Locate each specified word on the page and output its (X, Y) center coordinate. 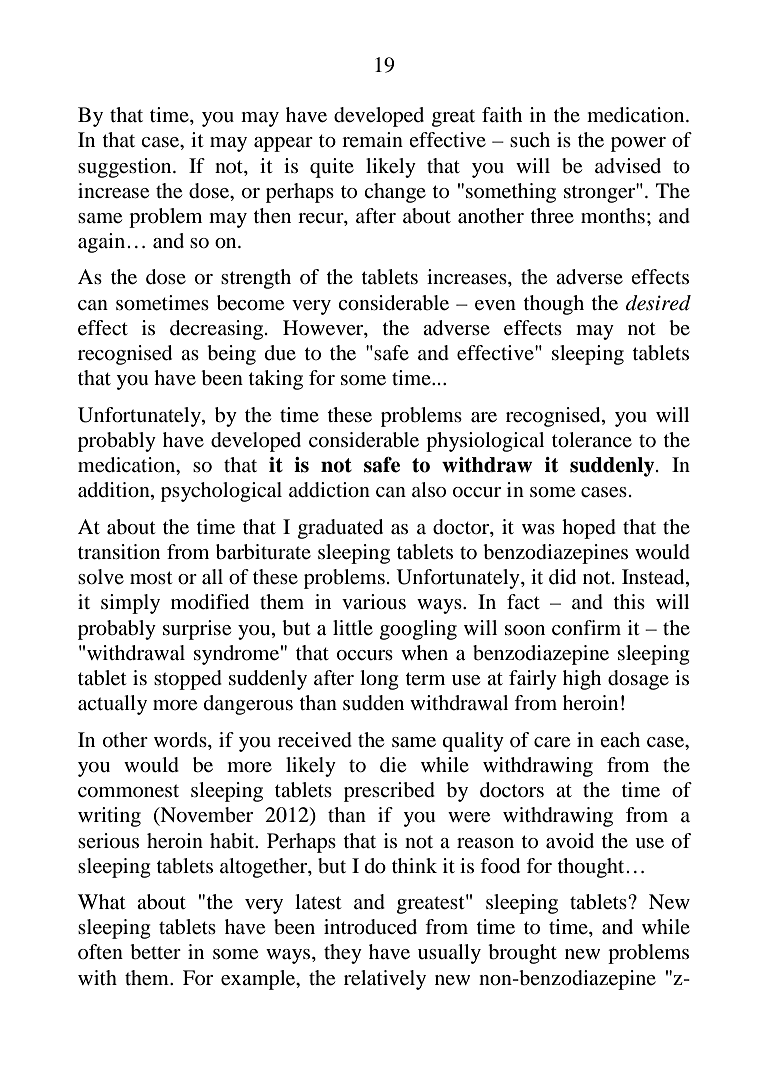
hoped (589, 529)
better (155, 952)
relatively (385, 980)
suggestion (126, 168)
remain (372, 139)
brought (522, 954)
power (638, 144)
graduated (340, 529)
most (151, 577)
